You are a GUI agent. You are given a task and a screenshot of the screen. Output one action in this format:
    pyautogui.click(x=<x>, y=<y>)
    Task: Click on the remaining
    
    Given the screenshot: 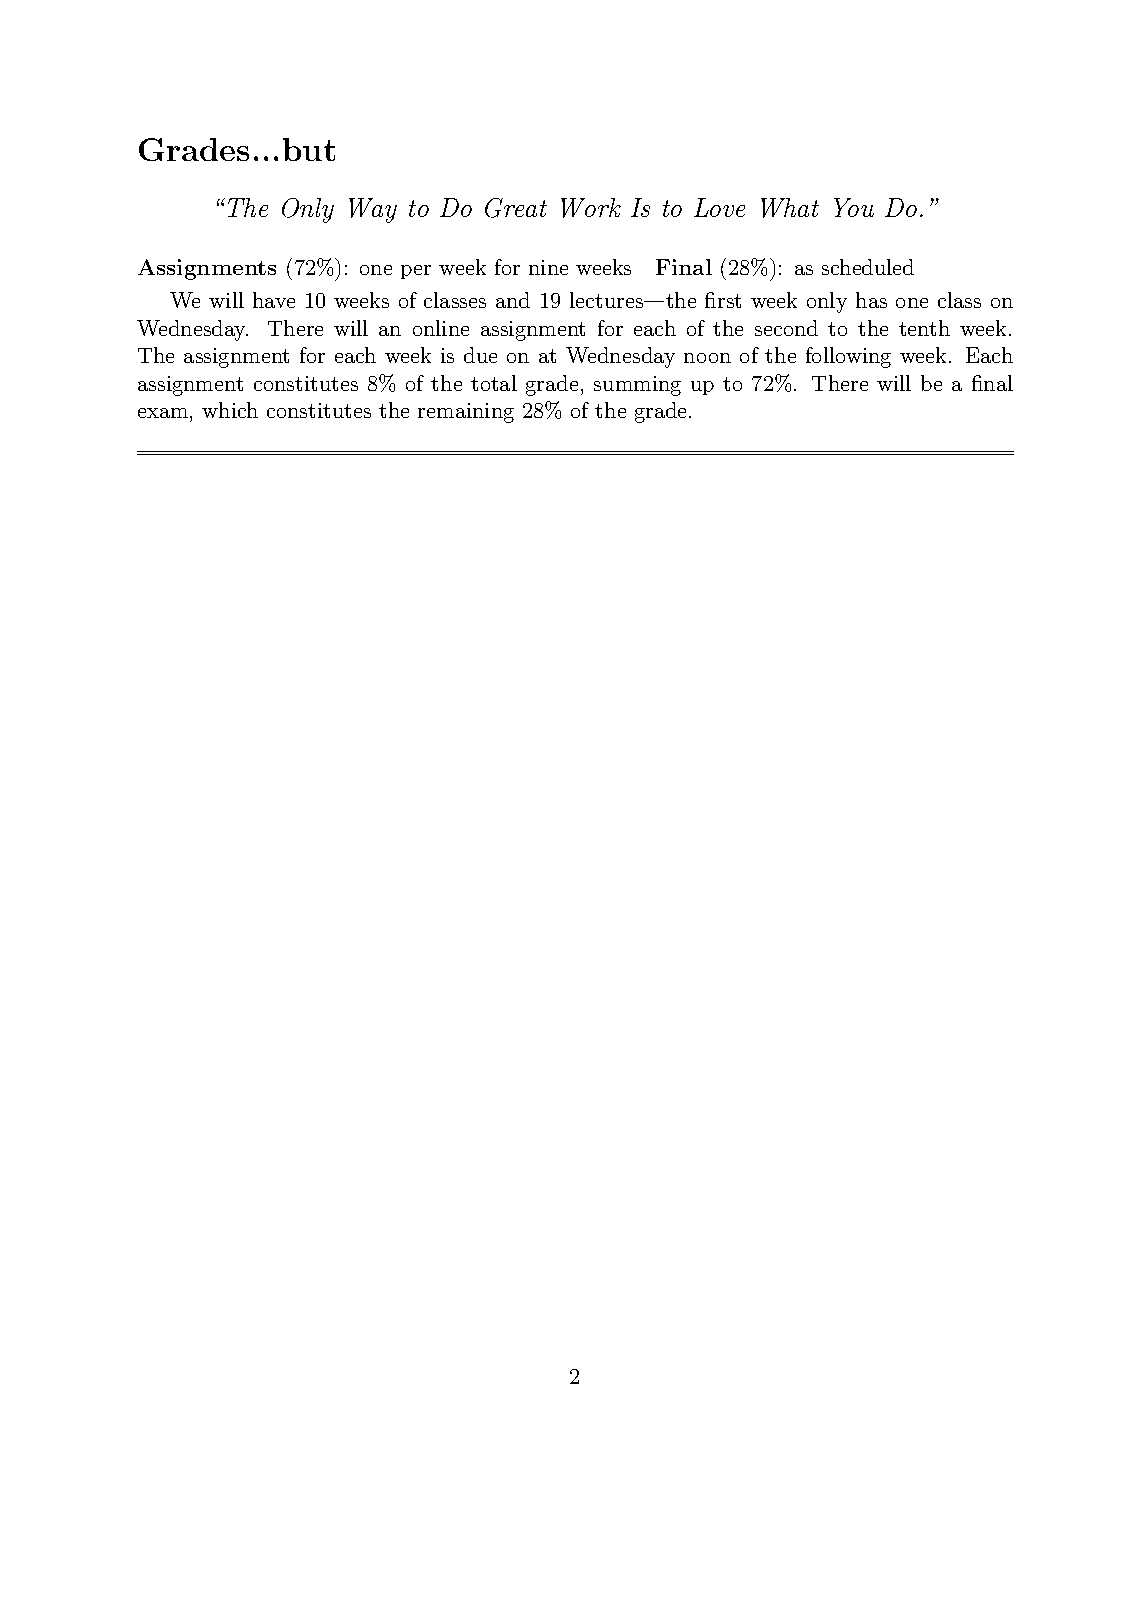 What is the action you would take?
    pyautogui.click(x=466, y=413)
